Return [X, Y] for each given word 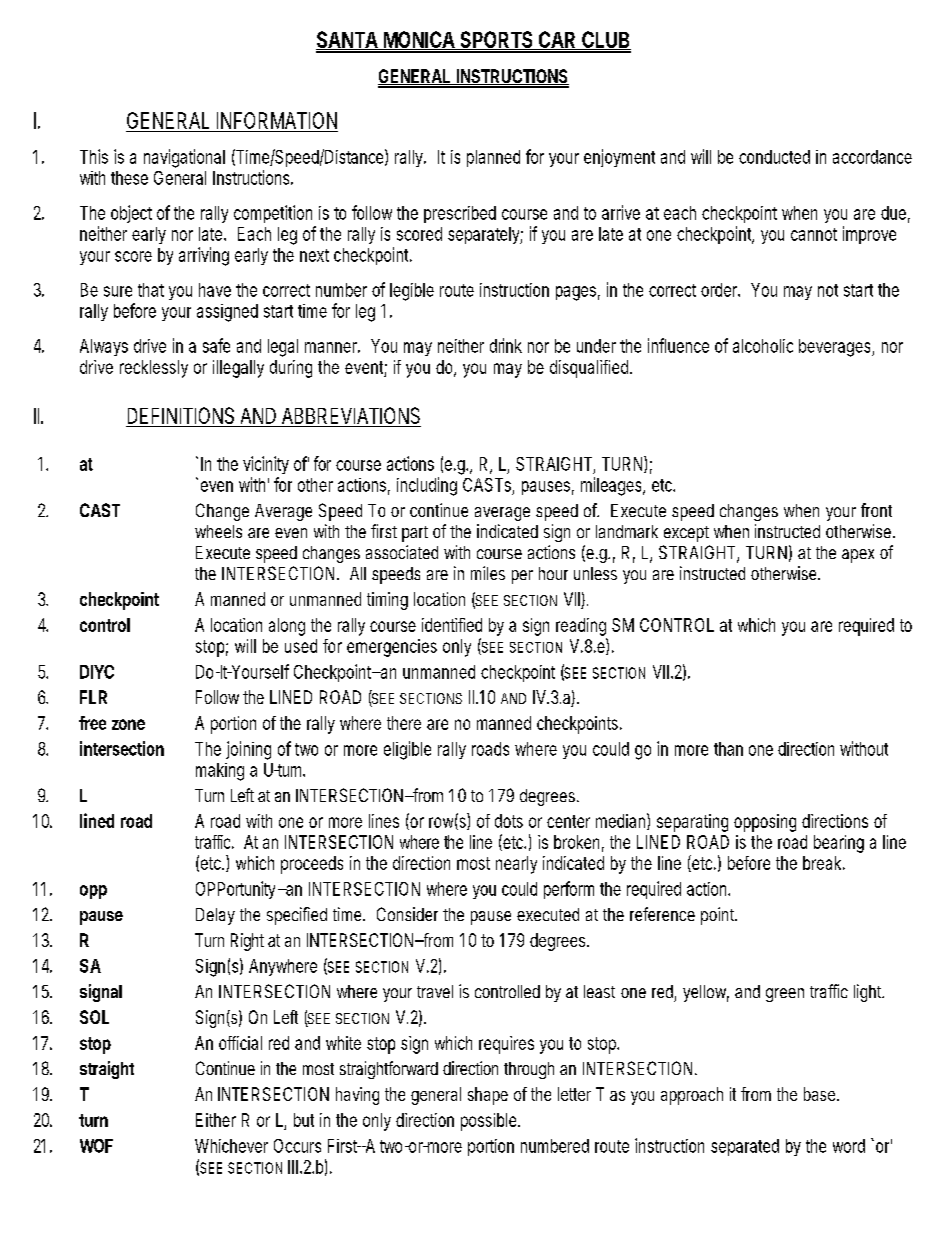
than [728, 749]
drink [506, 345]
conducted [774, 157]
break [824, 863]
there [404, 723]
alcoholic [763, 346]
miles [488, 573]
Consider [407, 914]
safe [216, 345]
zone [128, 724]
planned [493, 158]
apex [858, 556]
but [304, 1120]
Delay [215, 916]
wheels [218, 531]
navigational [184, 158]
